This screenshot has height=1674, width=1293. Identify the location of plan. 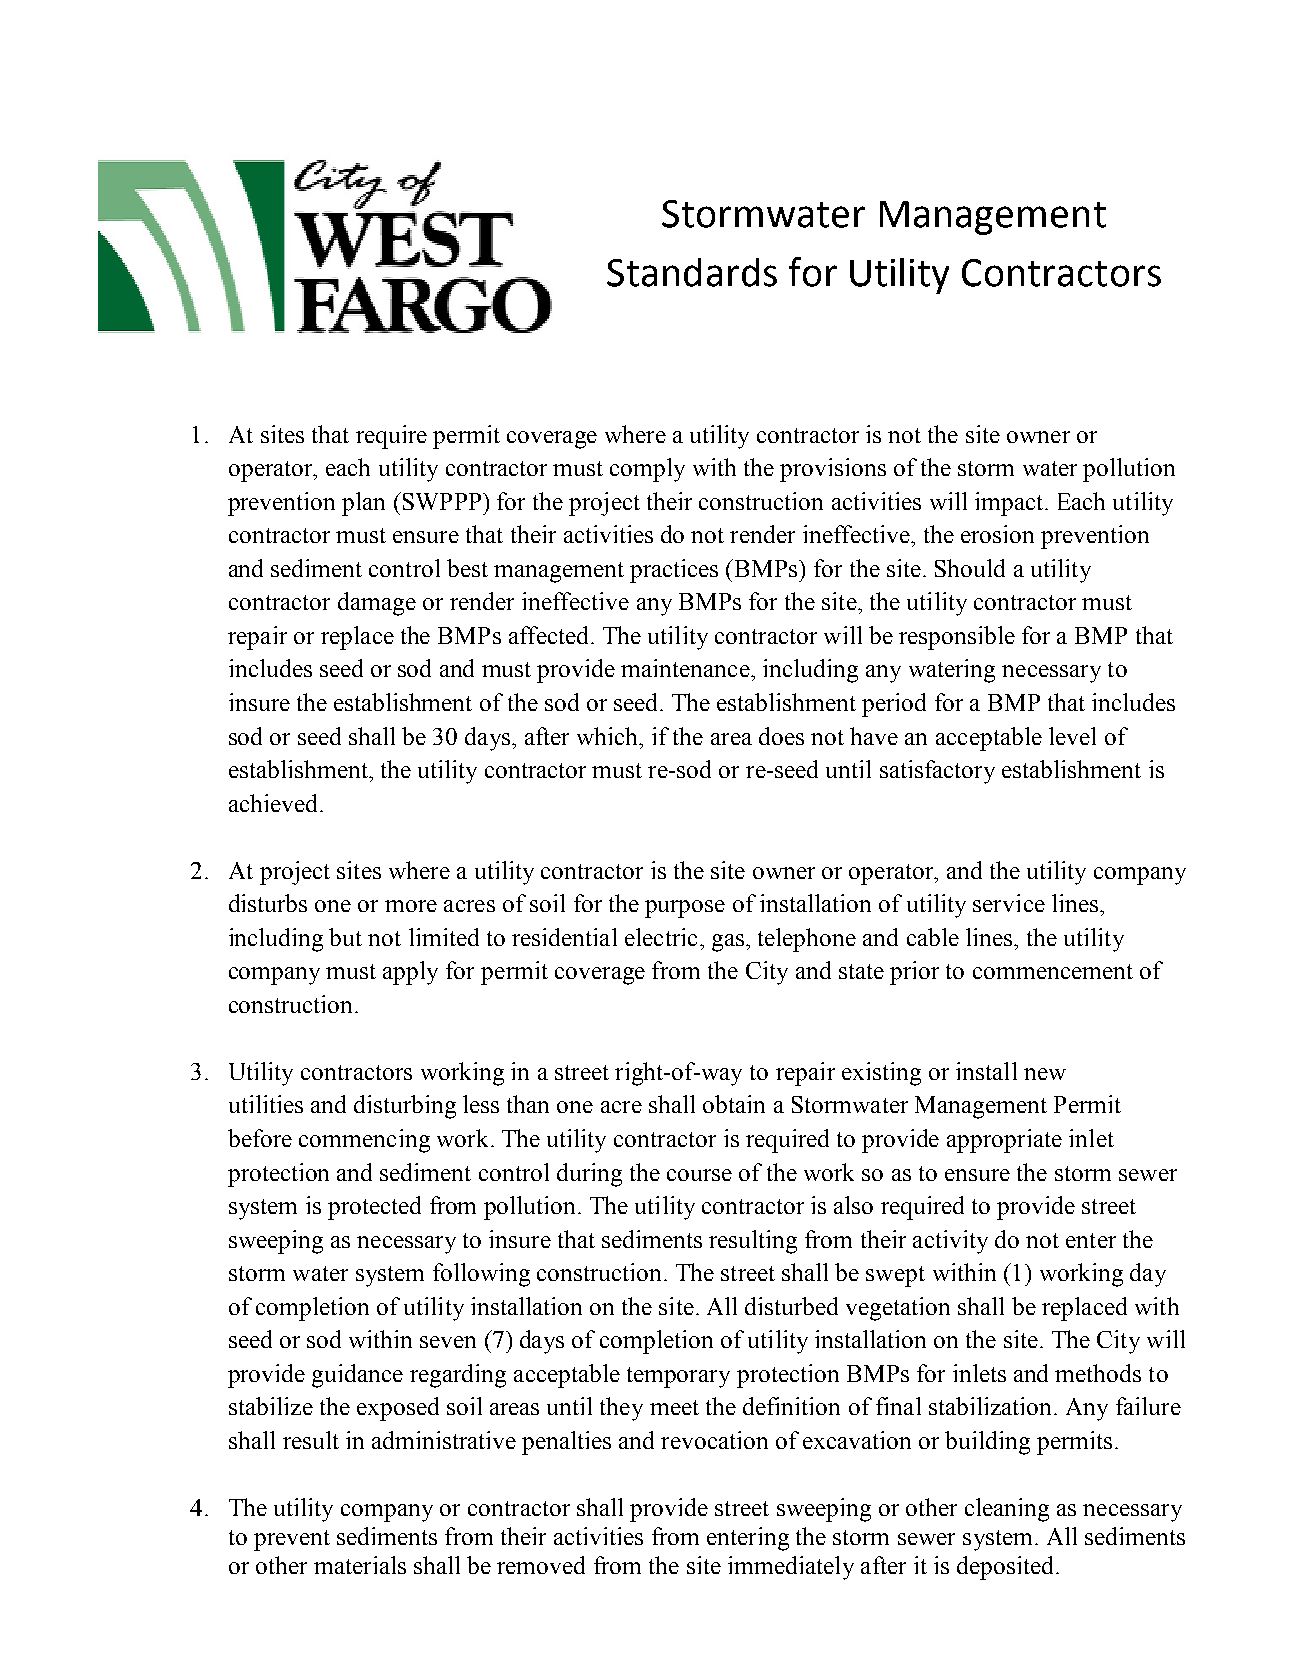
(363, 504).
